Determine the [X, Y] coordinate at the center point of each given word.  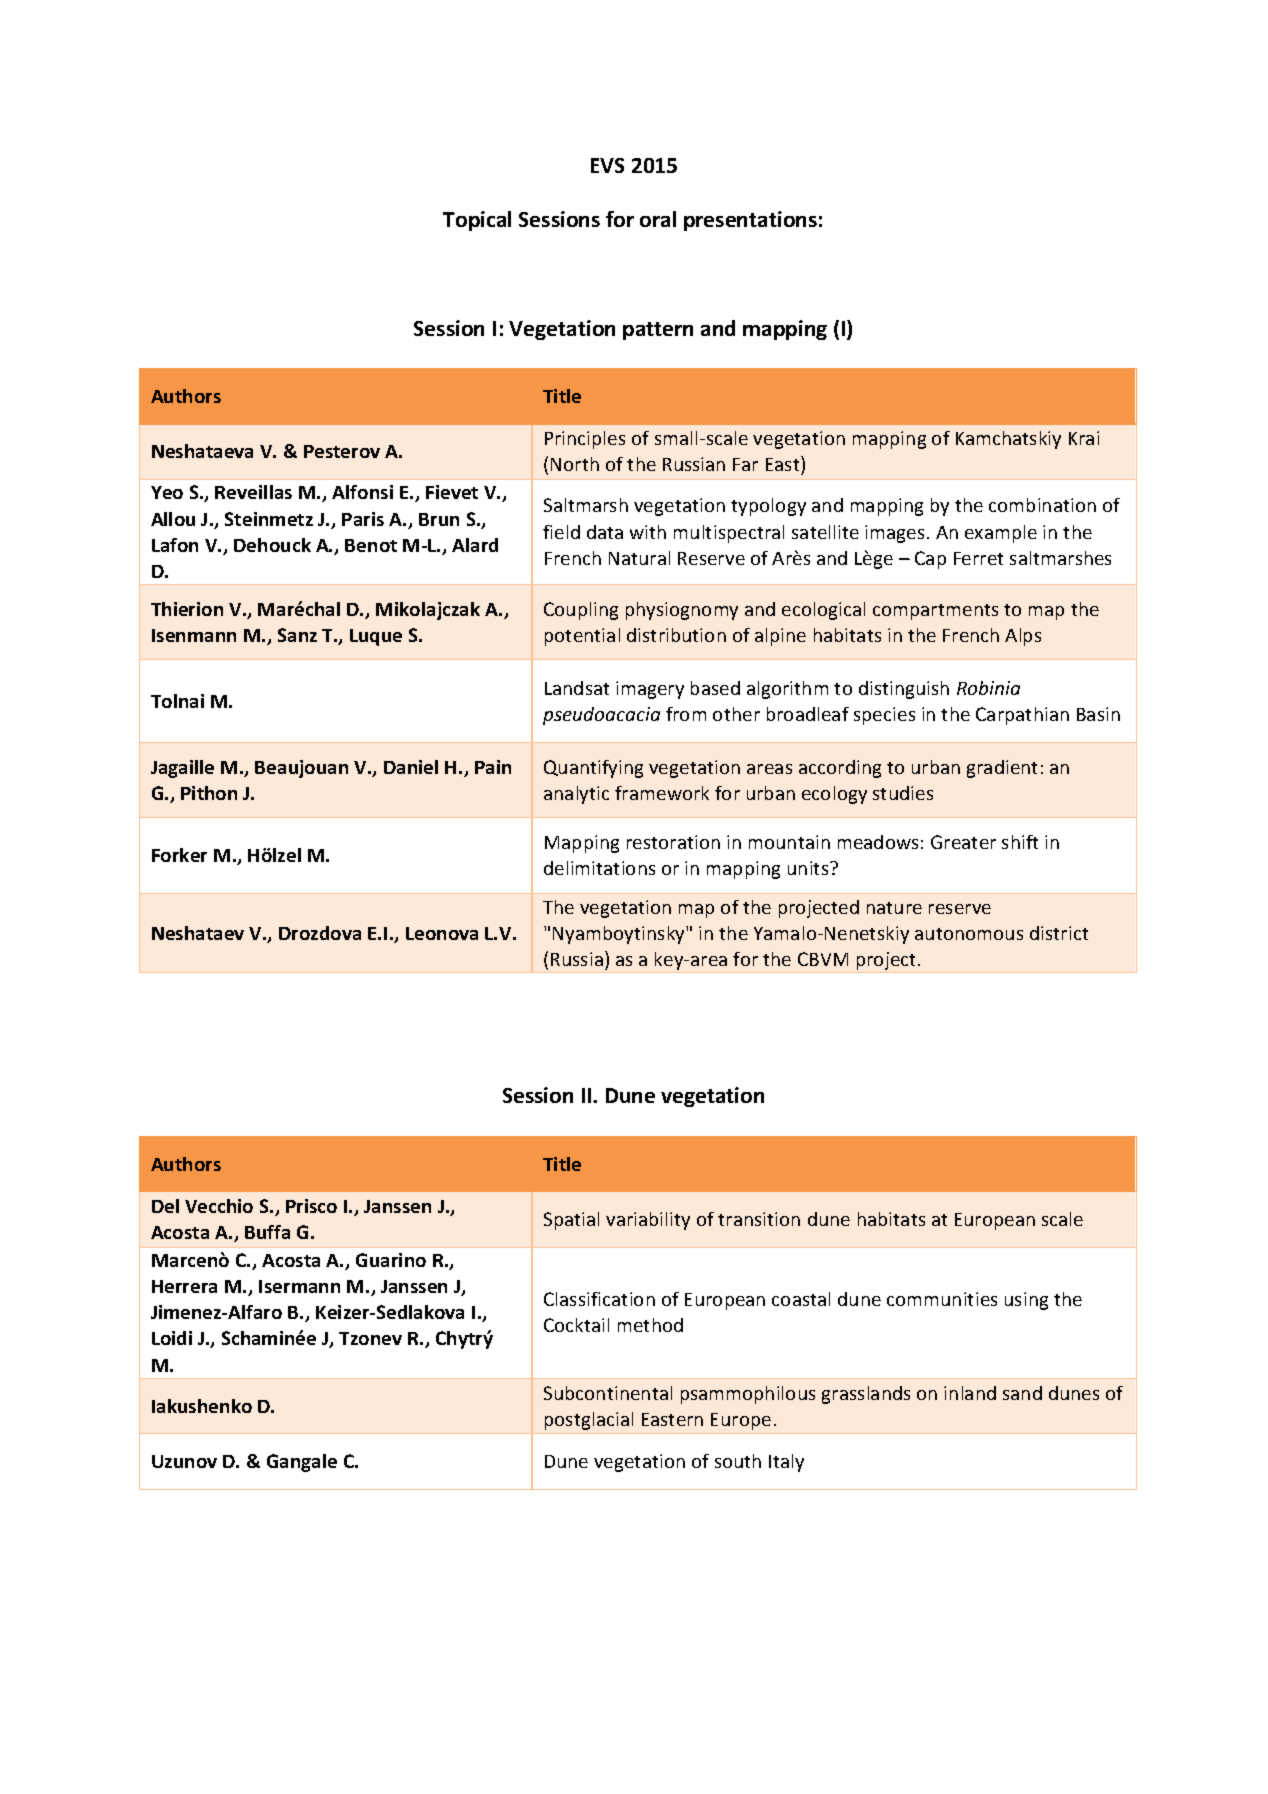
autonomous [969, 934]
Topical [477, 221]
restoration [673, 842]
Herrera [184, 1286]
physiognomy [682, 611]
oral [658, 219]
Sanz [297, 635]
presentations [750, 221]
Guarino [391, 1260]
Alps [1023, 637]
